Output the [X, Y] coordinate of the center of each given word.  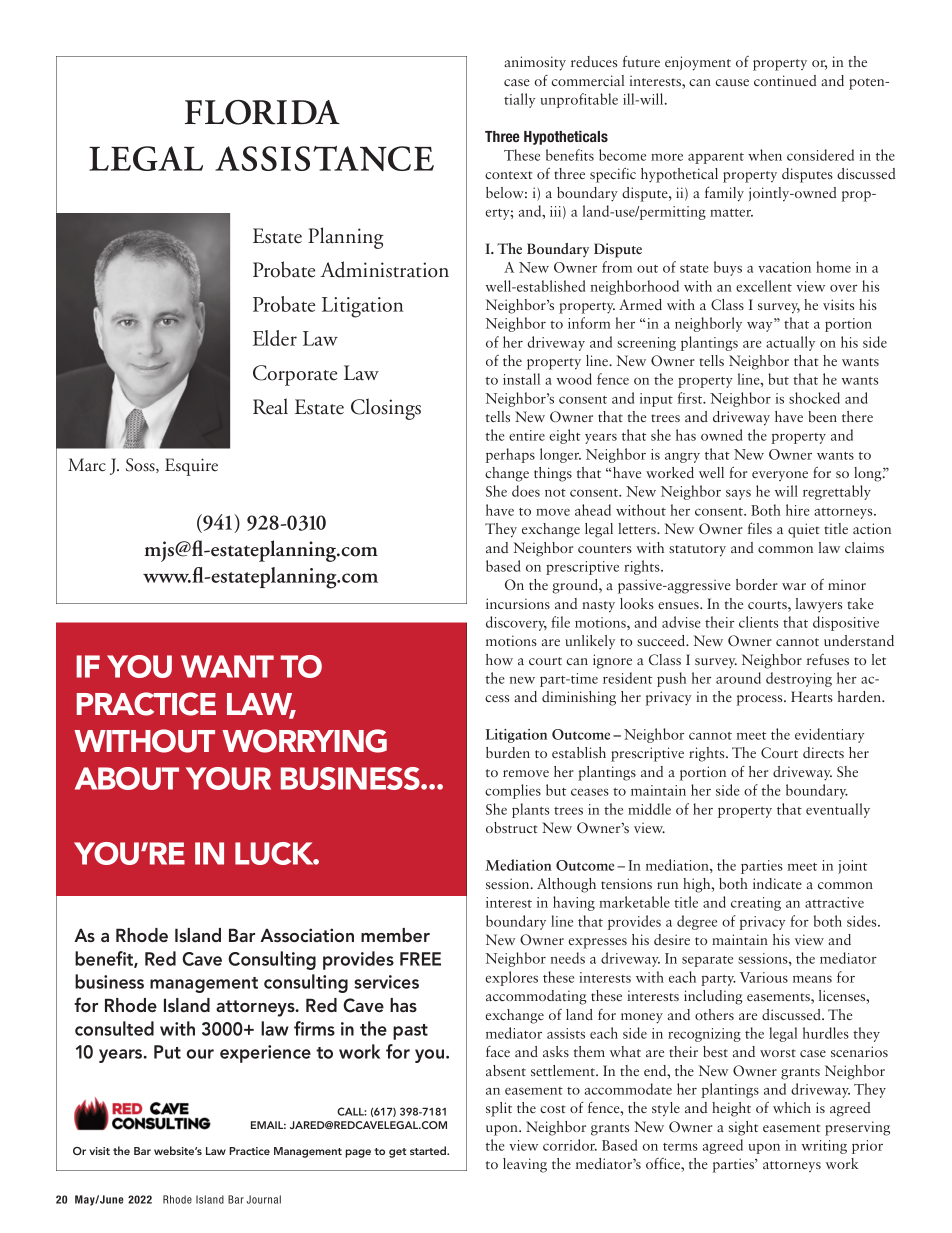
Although [566, 885]
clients [758, 622]
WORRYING [304, 741]
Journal [264, 1199]
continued [785, 80]
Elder [275, 338]
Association [307, 935]
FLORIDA [262, 112]
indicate [777, 883]
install [521, 379]
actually [790, 343]
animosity [535, 63]
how [499, 659]
